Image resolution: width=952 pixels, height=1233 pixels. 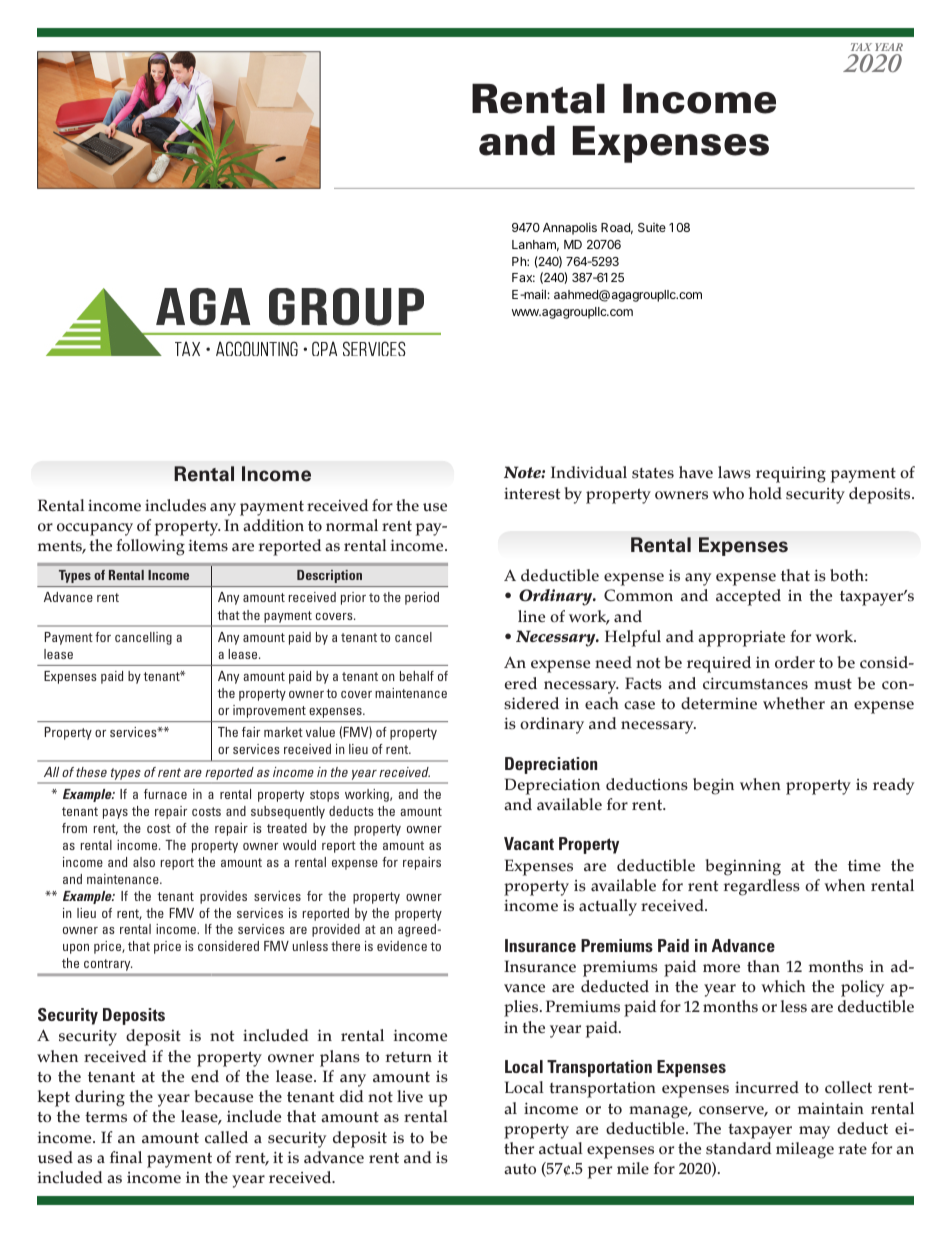 I want to click on final, so click(x=126, y=1157).
